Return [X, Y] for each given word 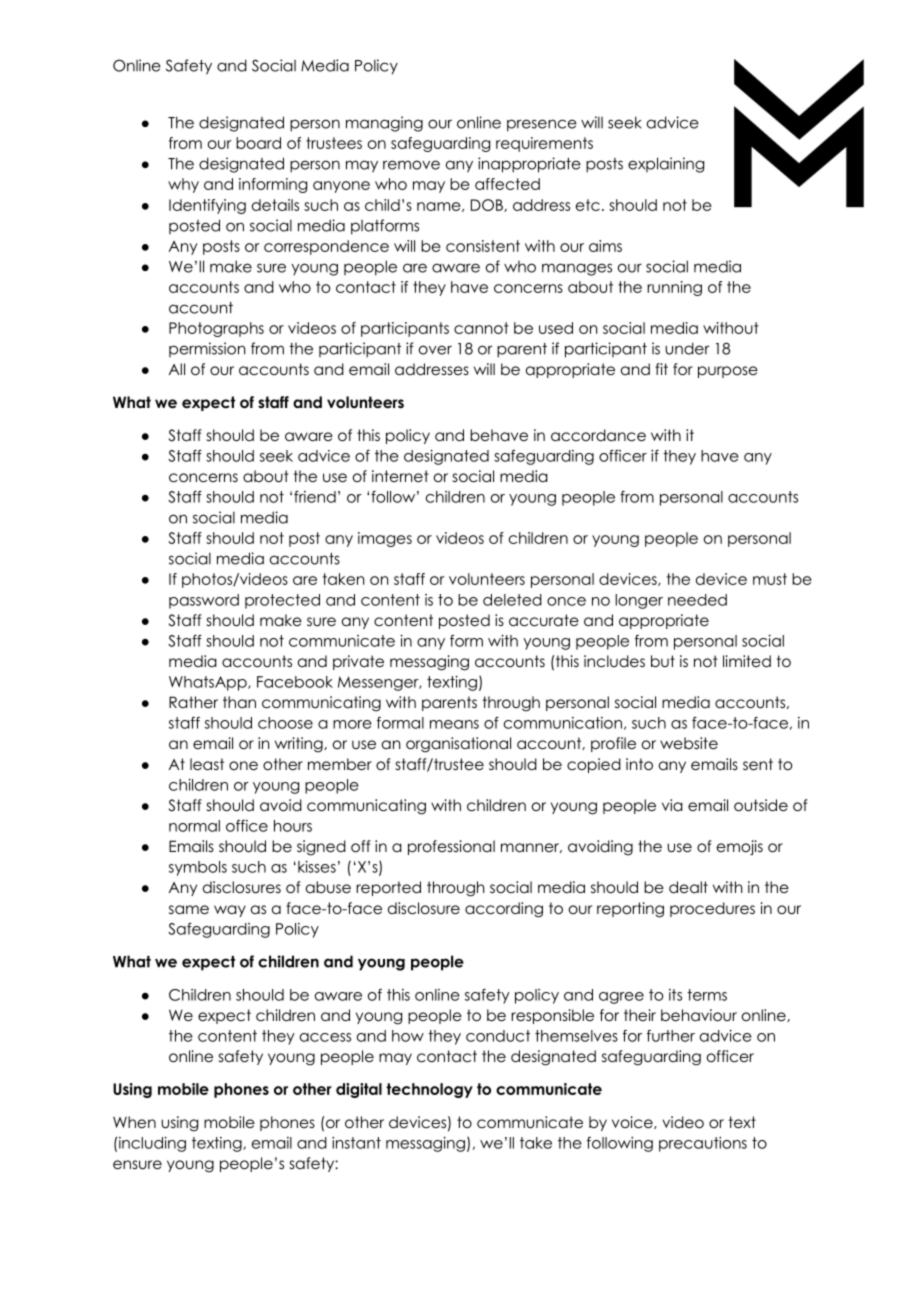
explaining [666, 165]
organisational [458, 745]
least [207, 764]
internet [400, 476]
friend [315, 497]
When [134, 1122]
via [672, 805]
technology [429, 1090]
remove [411, 165]
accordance [598, 435]
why [183, 185]
